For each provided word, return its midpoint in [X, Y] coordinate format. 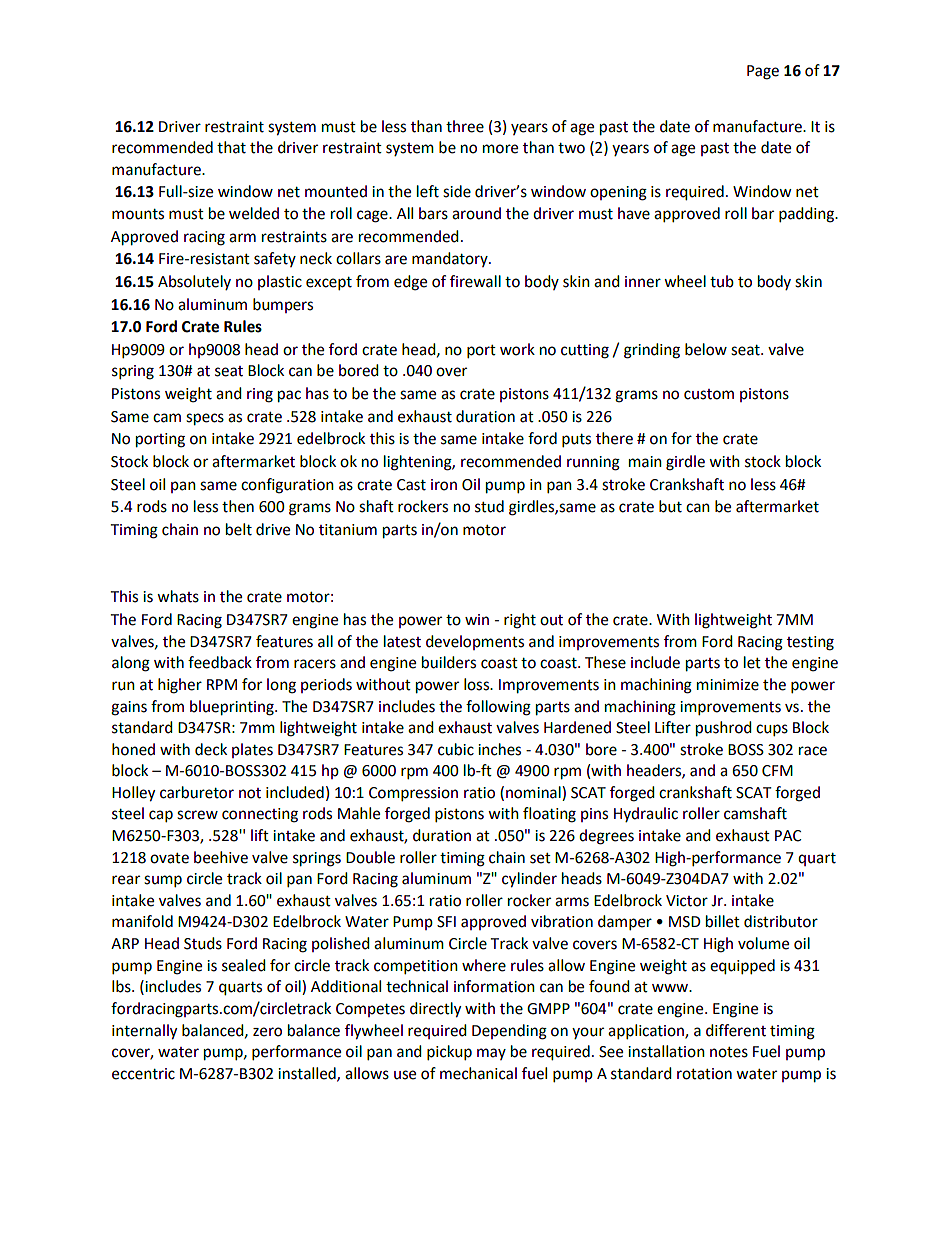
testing [810, 643]
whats [178, 596]
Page [763, 72]
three [465, 126]
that [231, 147]
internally [144, 1032]
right [520, 621]
